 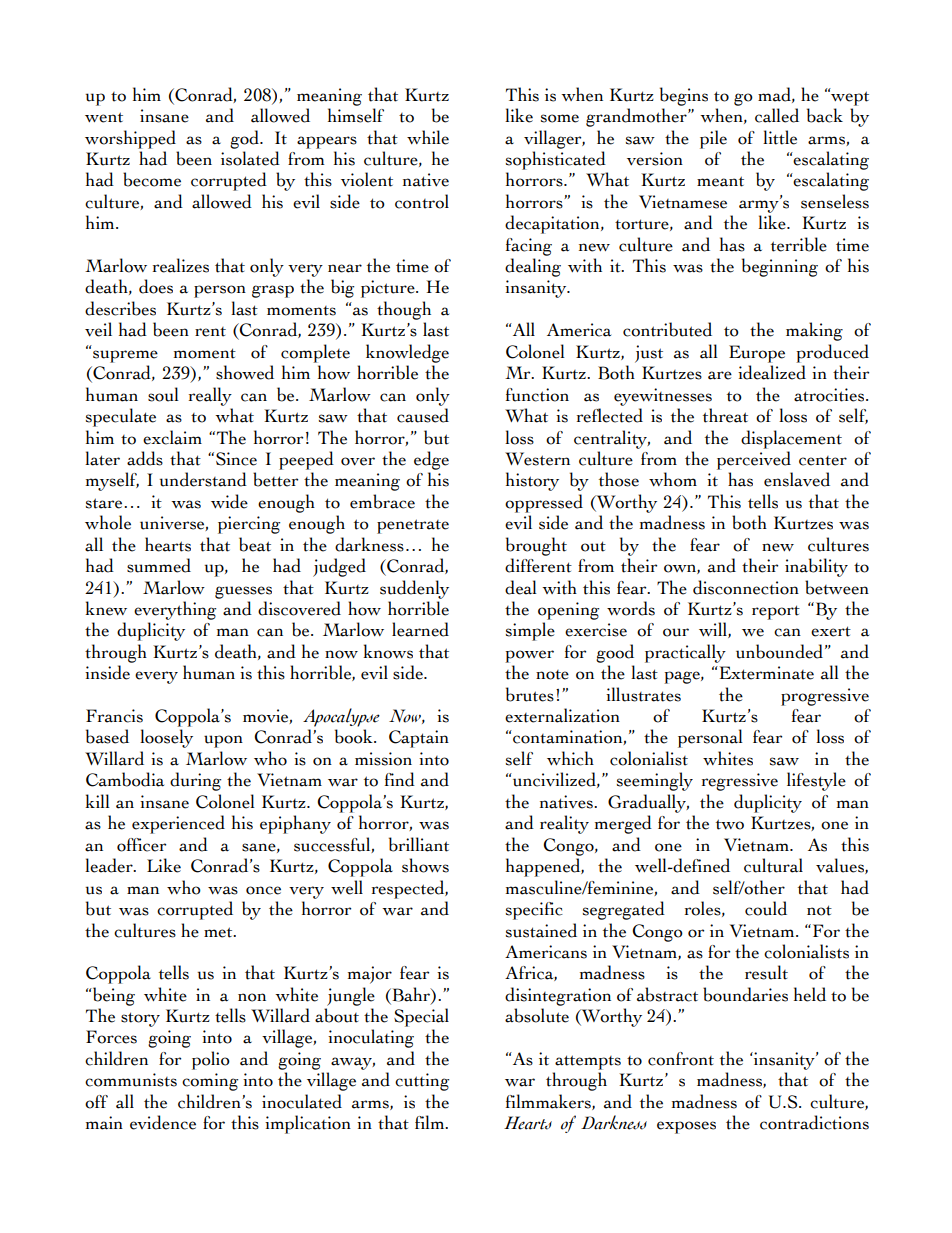 I want to click on exclaim, so click(x=172, y=437).
